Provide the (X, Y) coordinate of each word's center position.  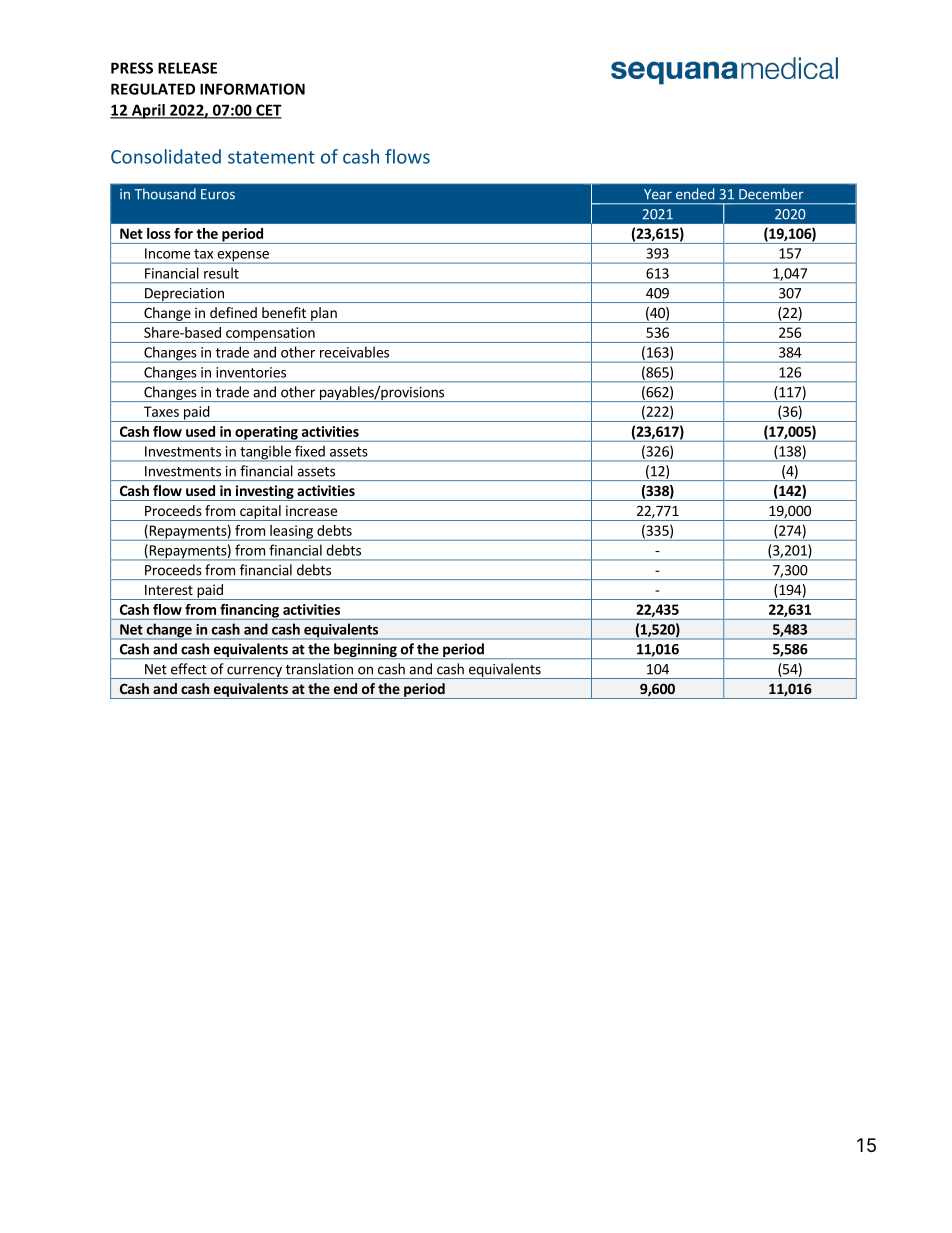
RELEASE (187, 68)
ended (695, 194)
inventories (251, 372)
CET (268, 111)
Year (658, 194)
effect (189, 669)
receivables (354, 352)
